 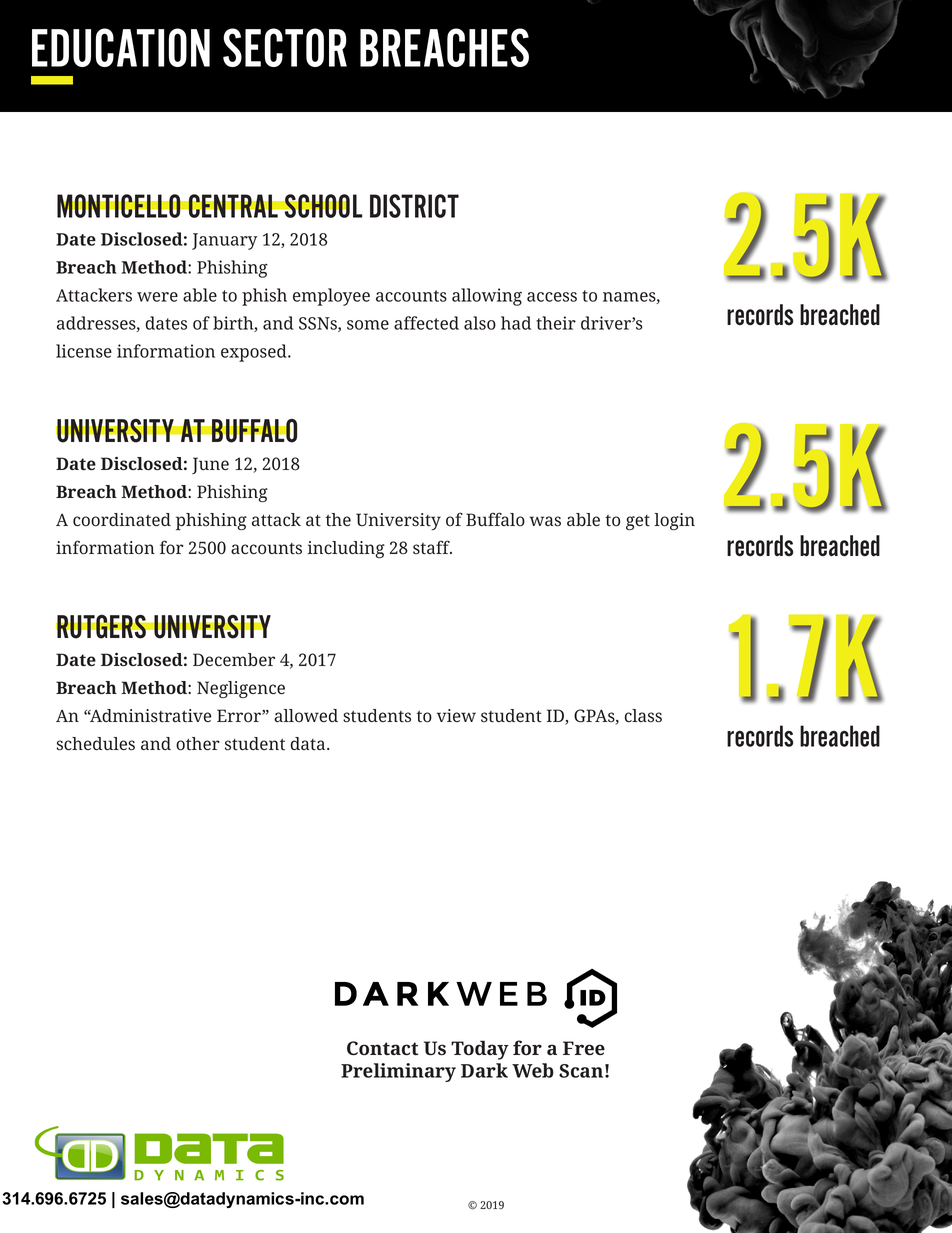 What do you see at coordinates (84, 351) in the screenshot?
I see `license` at bounding box center [84, 351].
